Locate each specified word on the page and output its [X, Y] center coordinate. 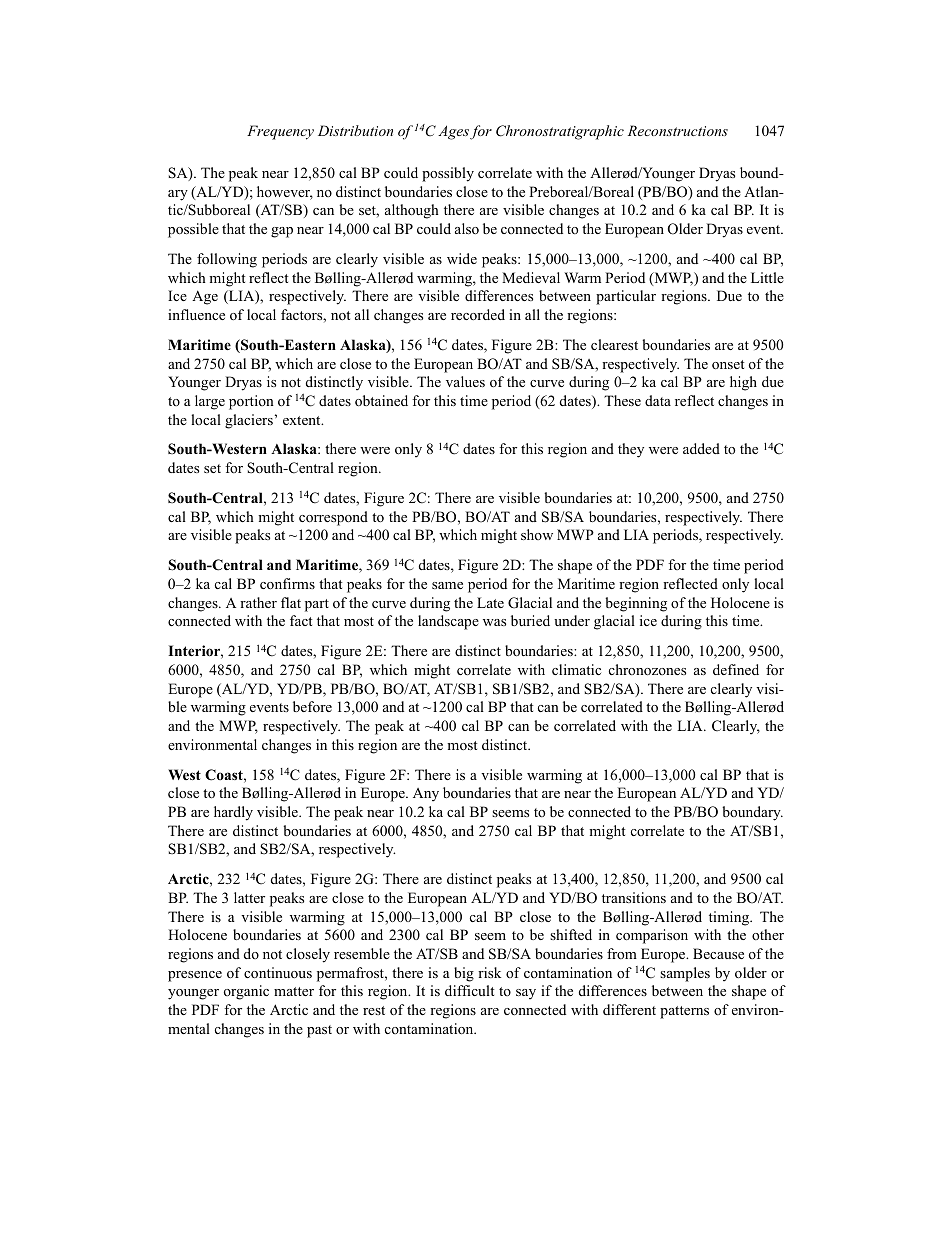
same [447, 585]
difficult [469, 990]
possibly [448, 174]
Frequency [280, 132]
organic [246, 992]
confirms [287, 583]
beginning [636, 604]
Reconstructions [678, 130]
